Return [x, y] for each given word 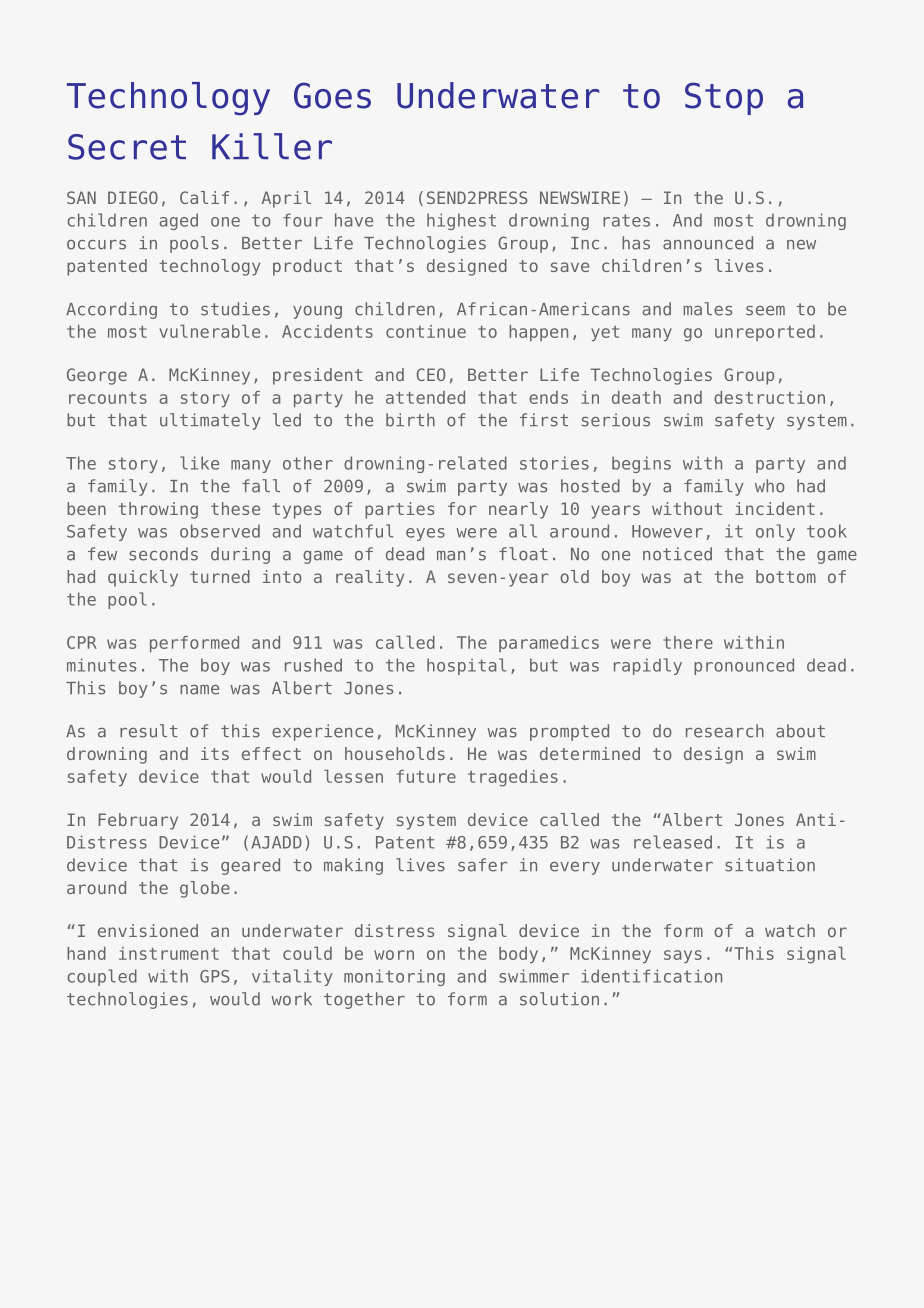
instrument [169, 953]
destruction [769, 397]
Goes [332, 95]
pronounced [744, 666]
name [199, 690]
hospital [466, 666]
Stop [724, 98]
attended [425, 397]
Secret [127, 147]
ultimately [210, 421]
